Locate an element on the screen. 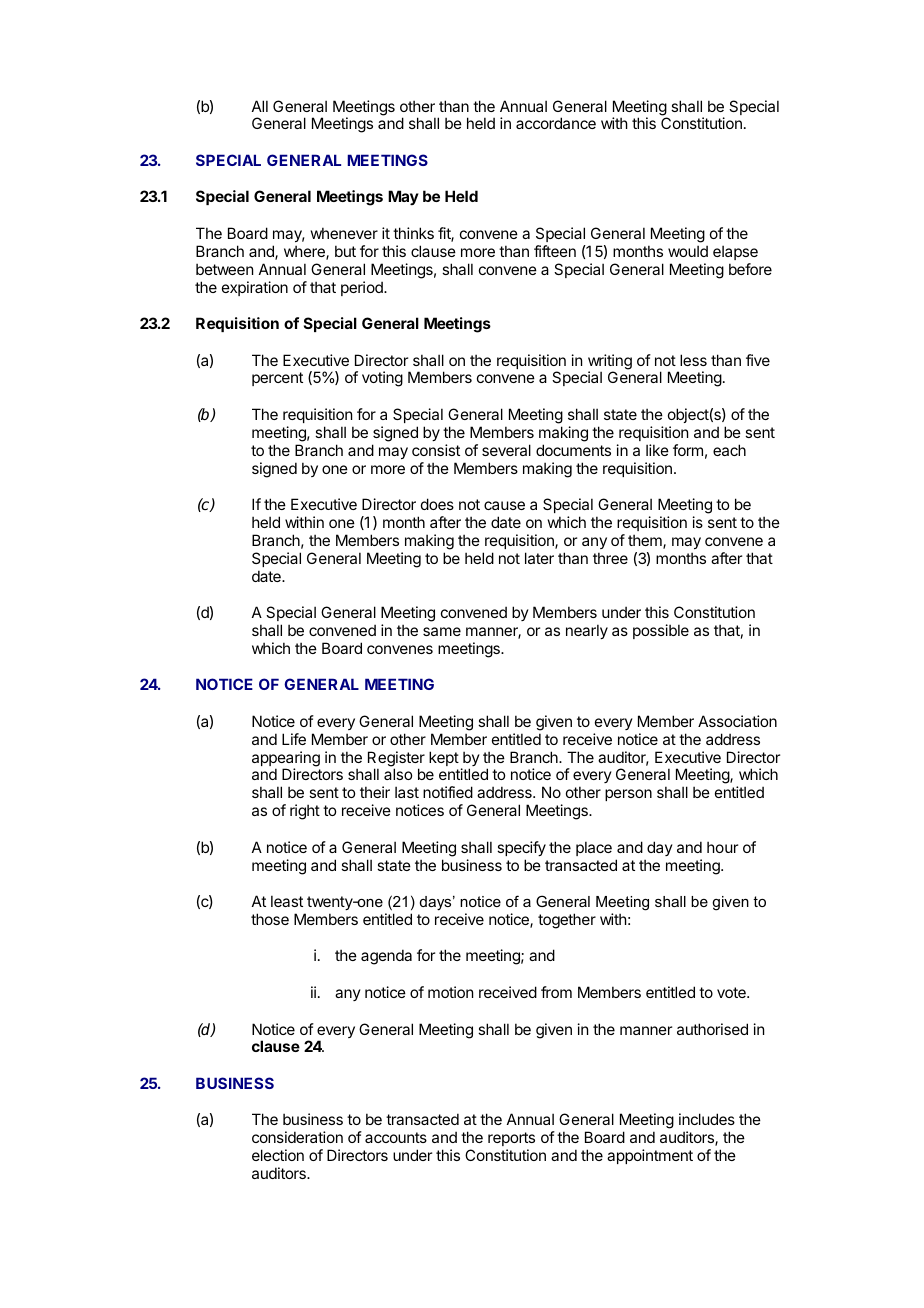  notified is located at coordinates (448, 792).
